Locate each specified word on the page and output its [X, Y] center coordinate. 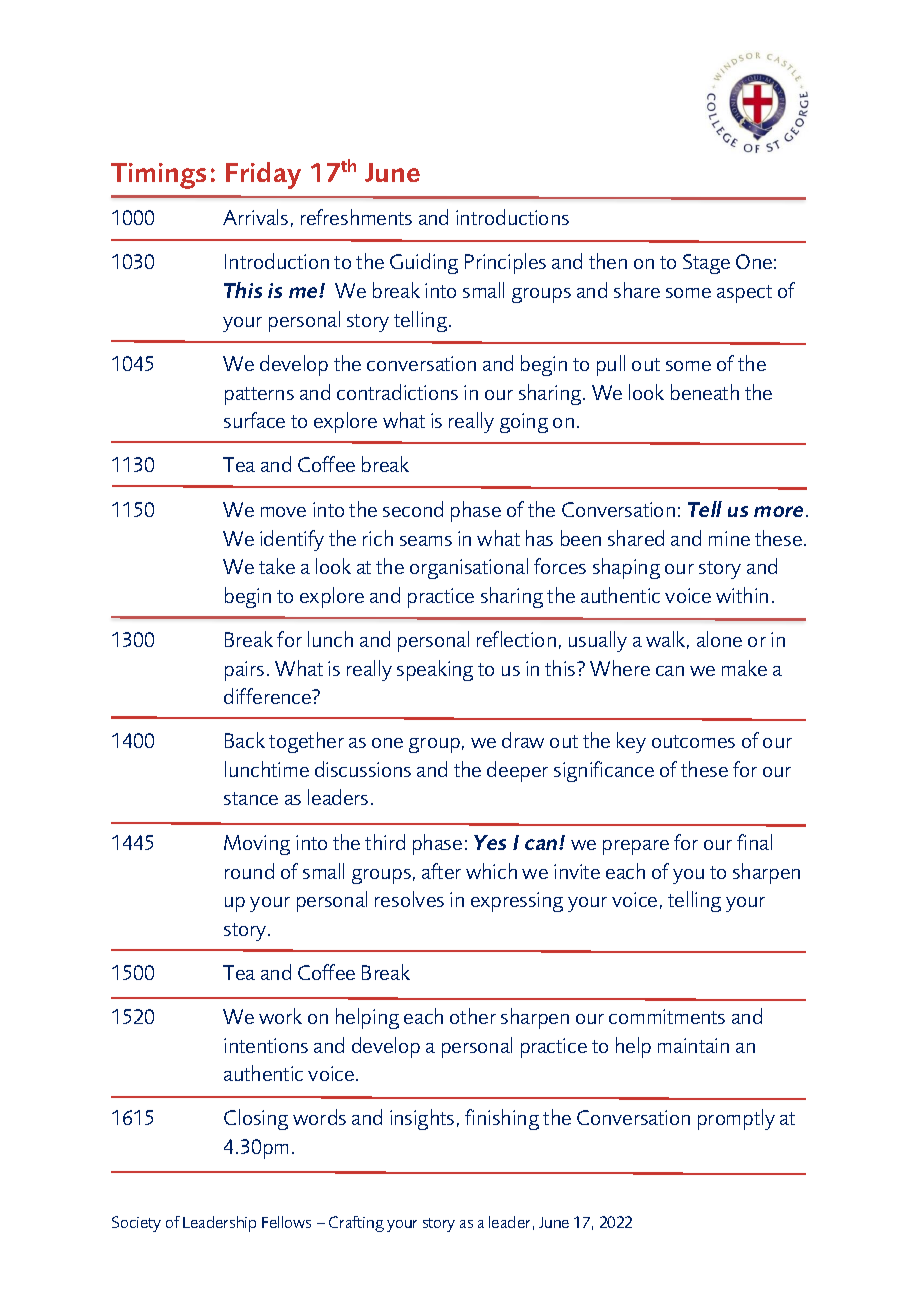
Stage [706, 264]
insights [422, 1119]
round [249, 871]
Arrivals [255, 217]
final [754, 842]
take [277, 566]
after [441, 871]
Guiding [424, 263]
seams [426, 541]
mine [729, 538]
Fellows [286, 1222]
